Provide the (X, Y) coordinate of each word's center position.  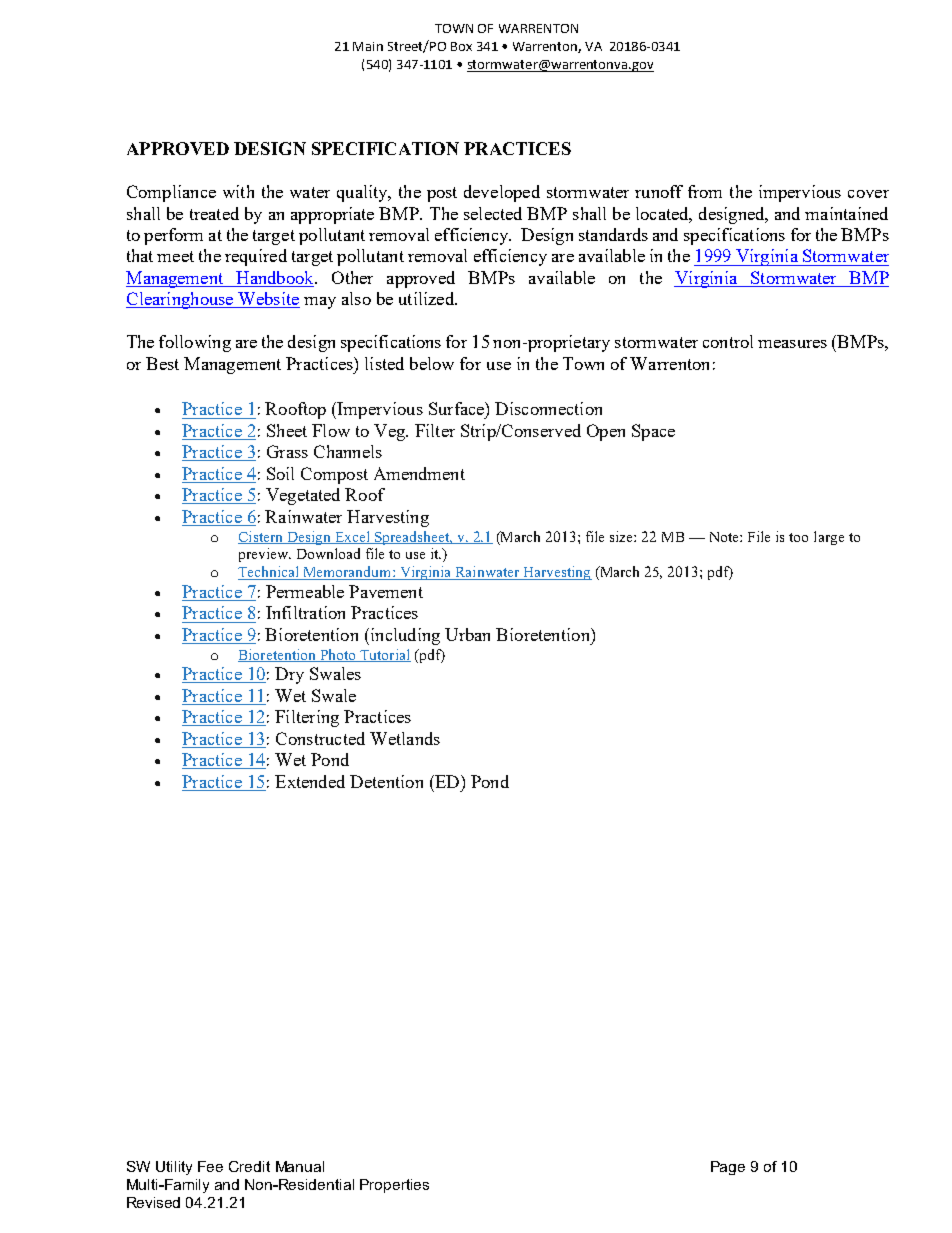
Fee (210, 1166)
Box (461, 46)
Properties (394, 1186)
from (705, 191)
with (238, 191)
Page (728, 1168)
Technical (270, 573)
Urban (467, 634)
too (798, 537)
